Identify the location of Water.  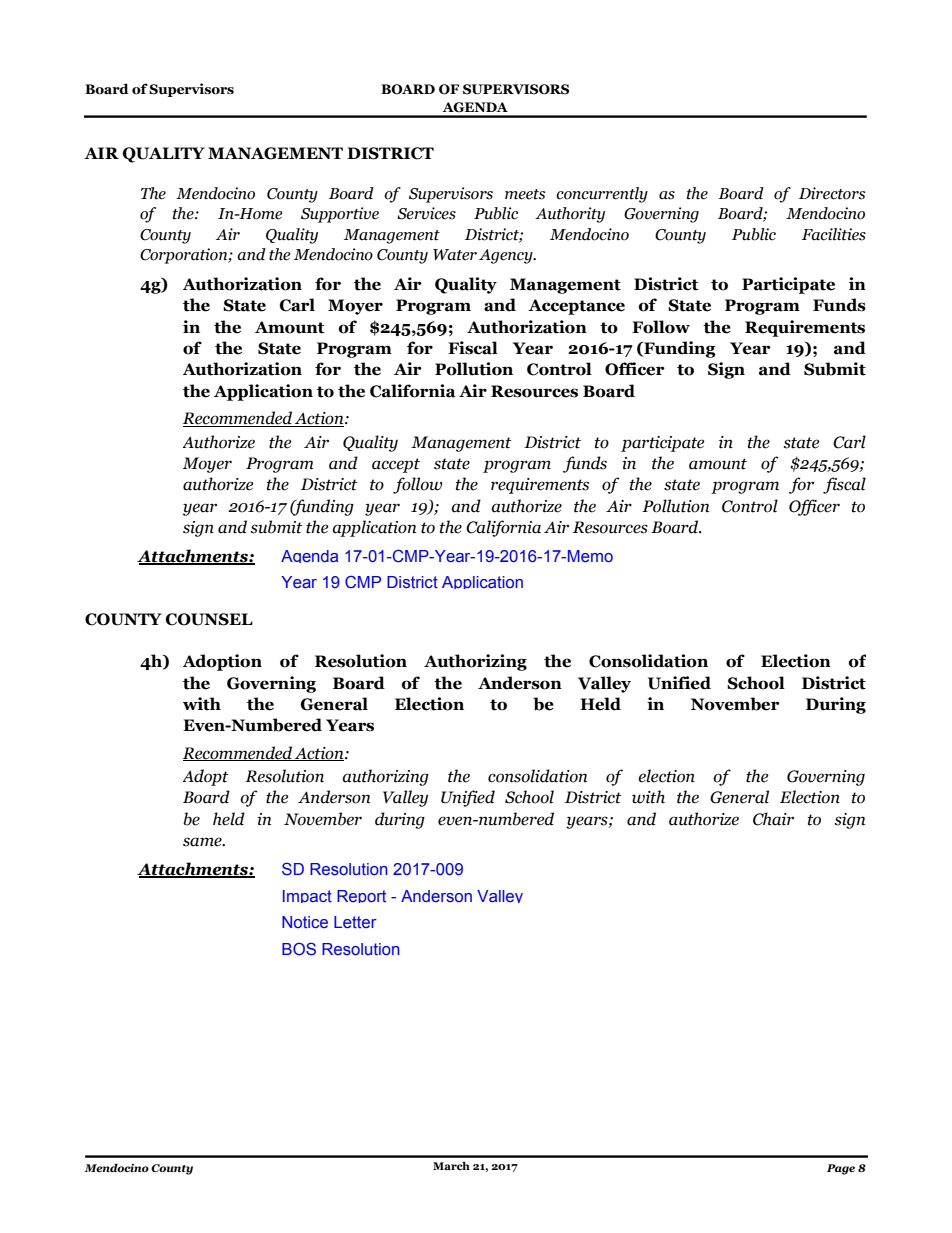
(455, 255).
